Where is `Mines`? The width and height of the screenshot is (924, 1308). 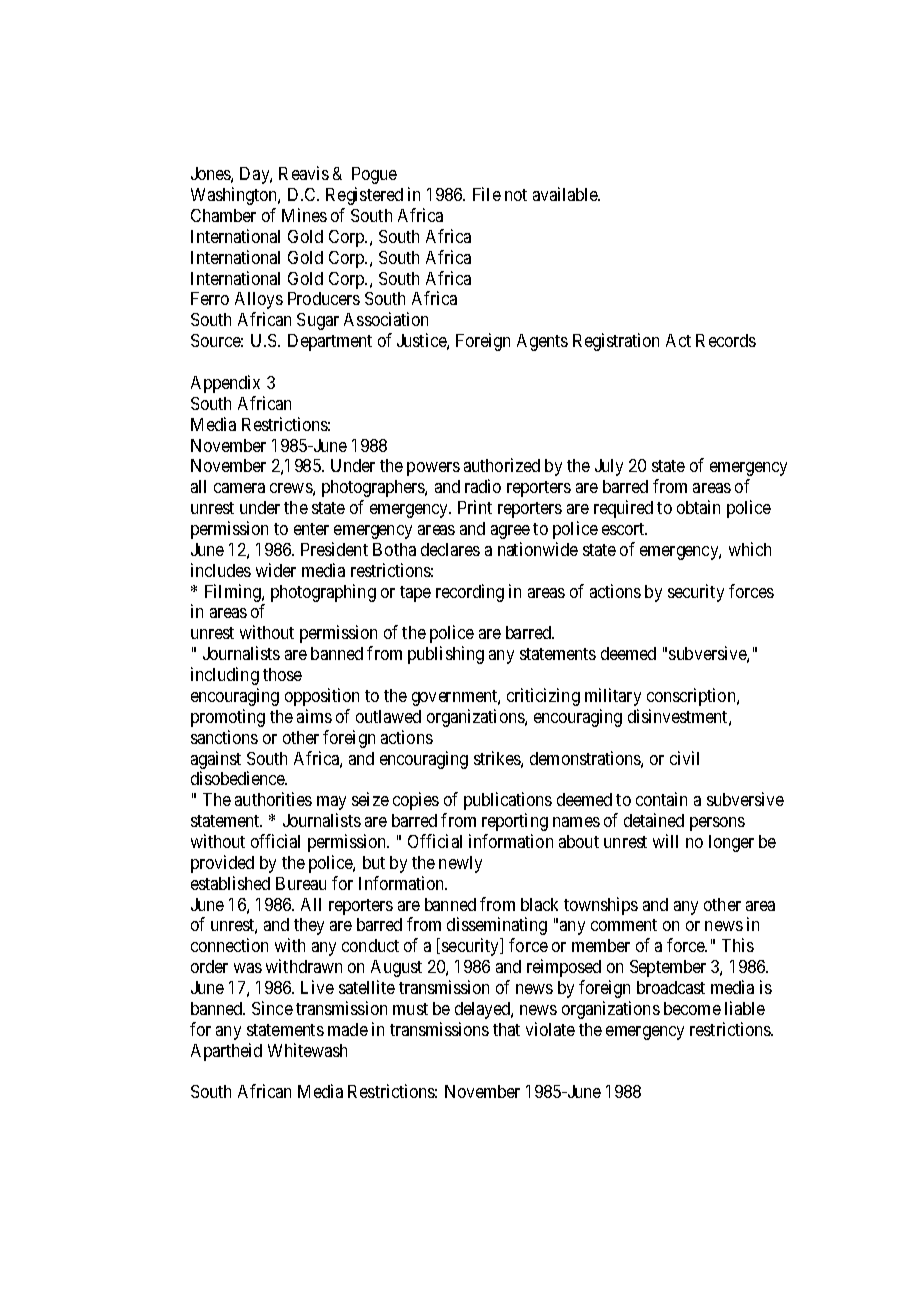 Mines is located at coordinates (304, 215).
